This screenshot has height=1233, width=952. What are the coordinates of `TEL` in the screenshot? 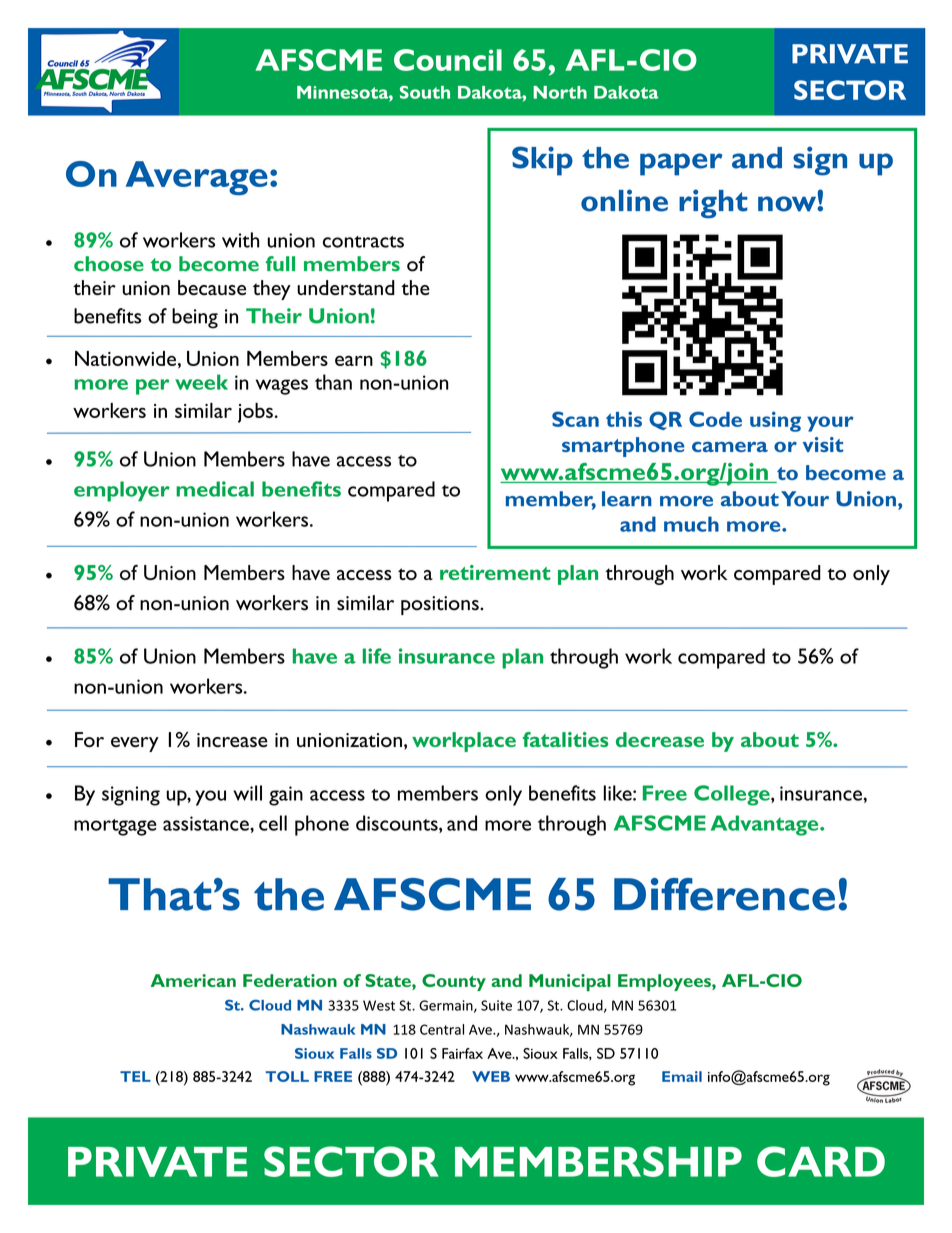 It's located at (135, 1076).
